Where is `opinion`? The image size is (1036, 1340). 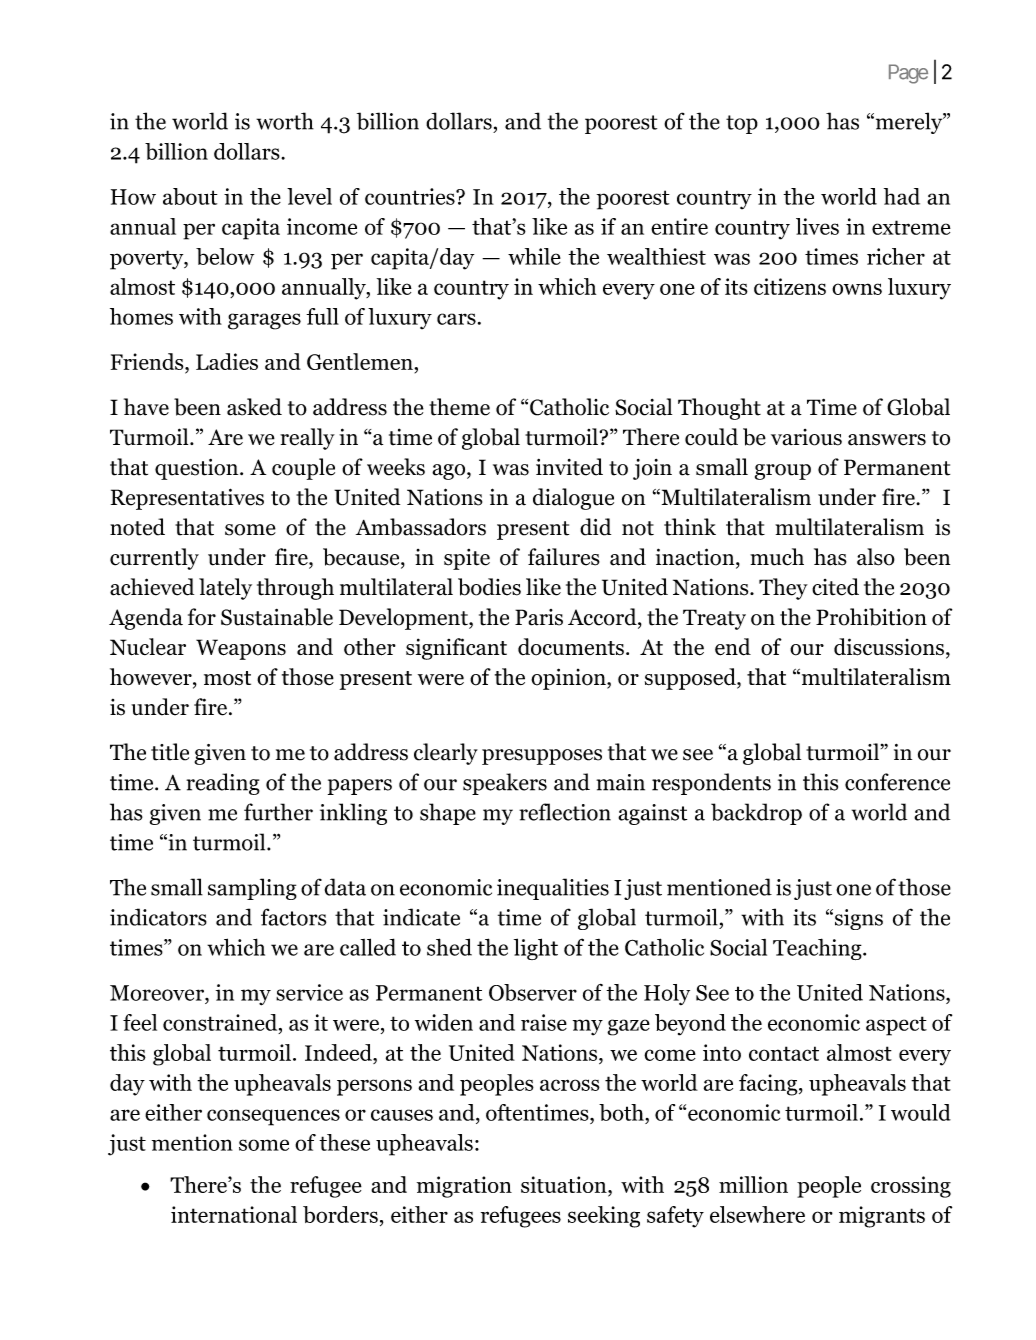
opinion is located at coordinates (569, 679).
